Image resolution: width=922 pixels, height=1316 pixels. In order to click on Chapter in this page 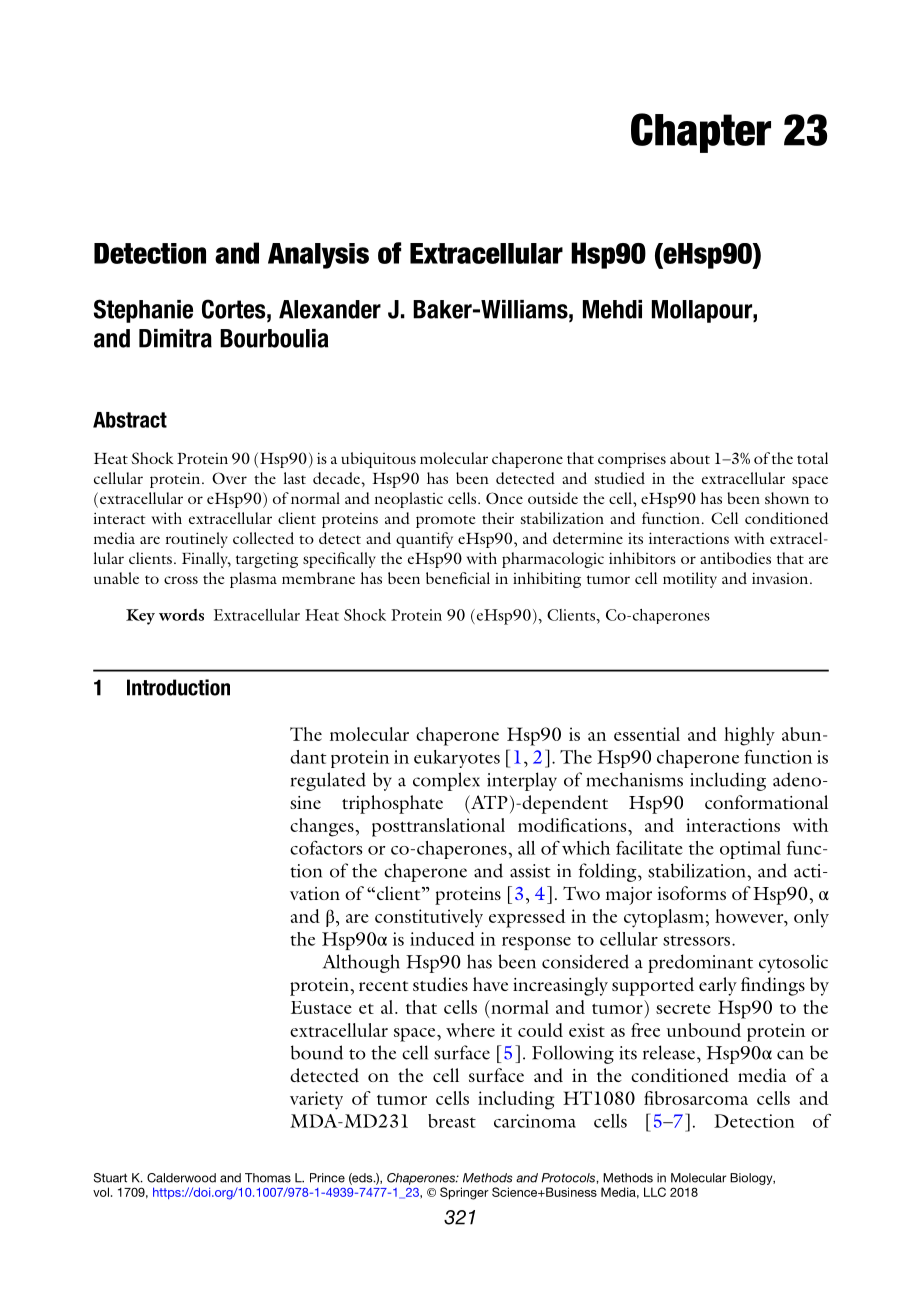, I will do `click(701, 133)`.
